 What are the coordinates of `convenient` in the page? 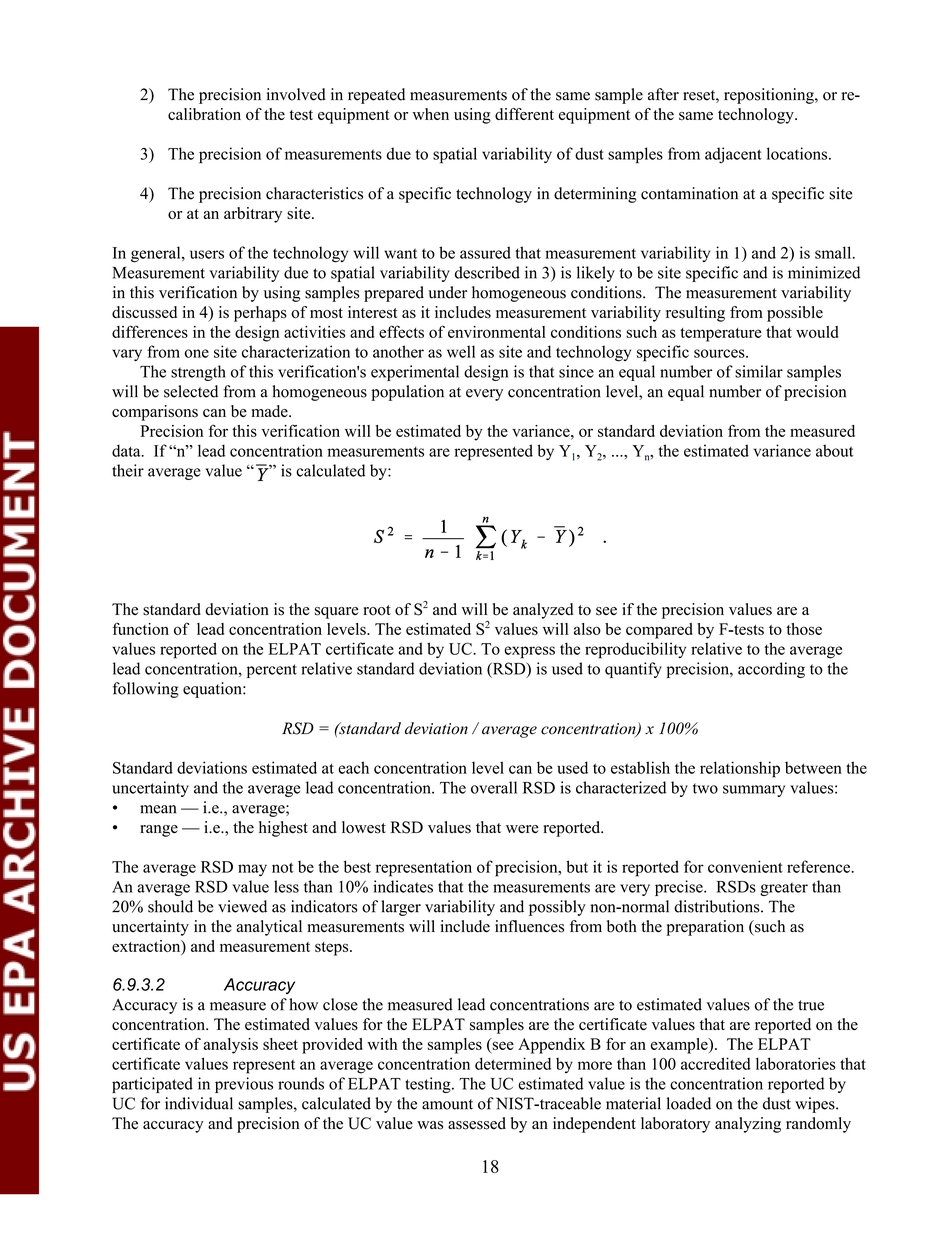 It's located at (745, 866).
